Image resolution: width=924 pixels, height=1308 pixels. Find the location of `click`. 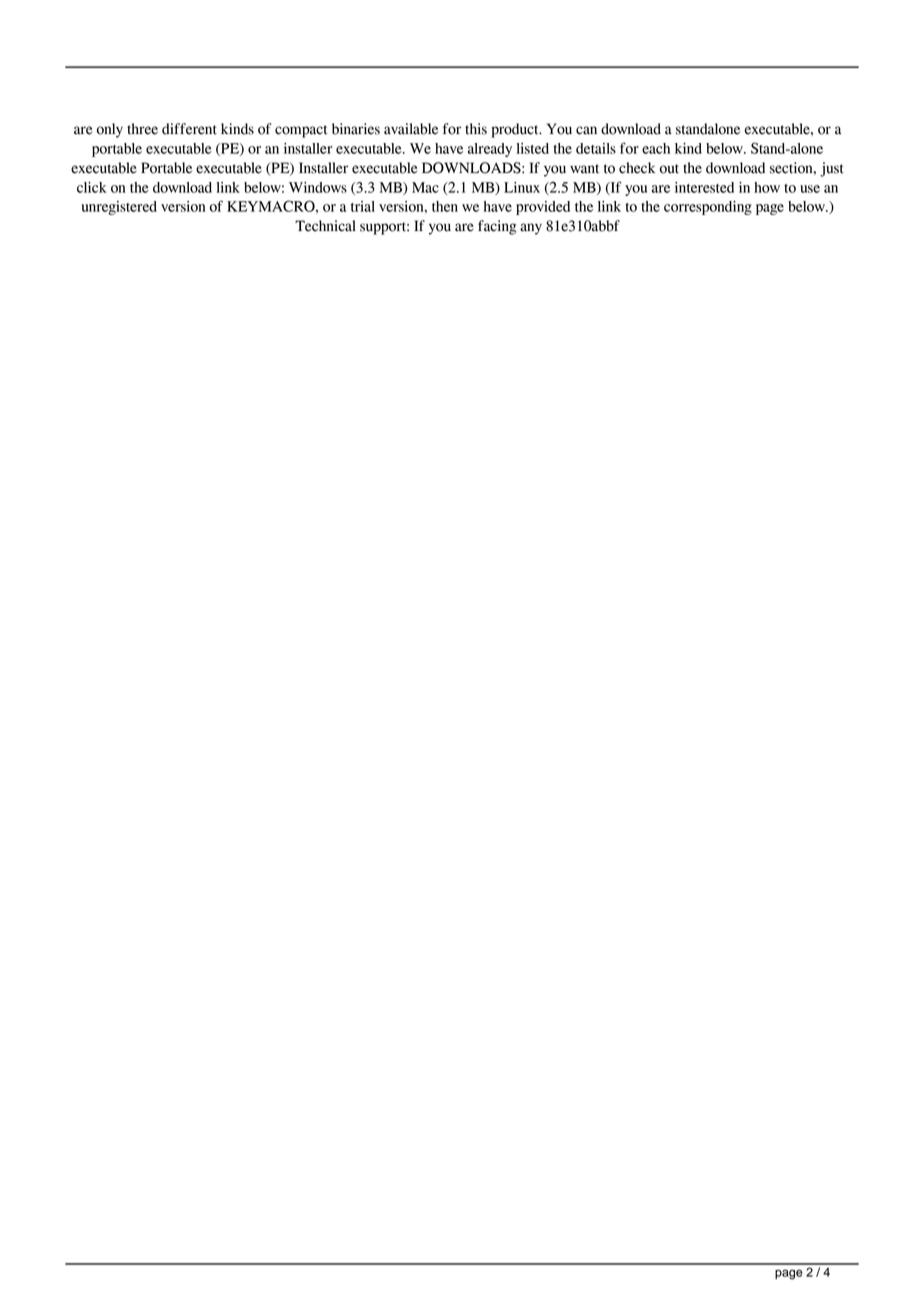

click is located at coordinates (92, 187).
